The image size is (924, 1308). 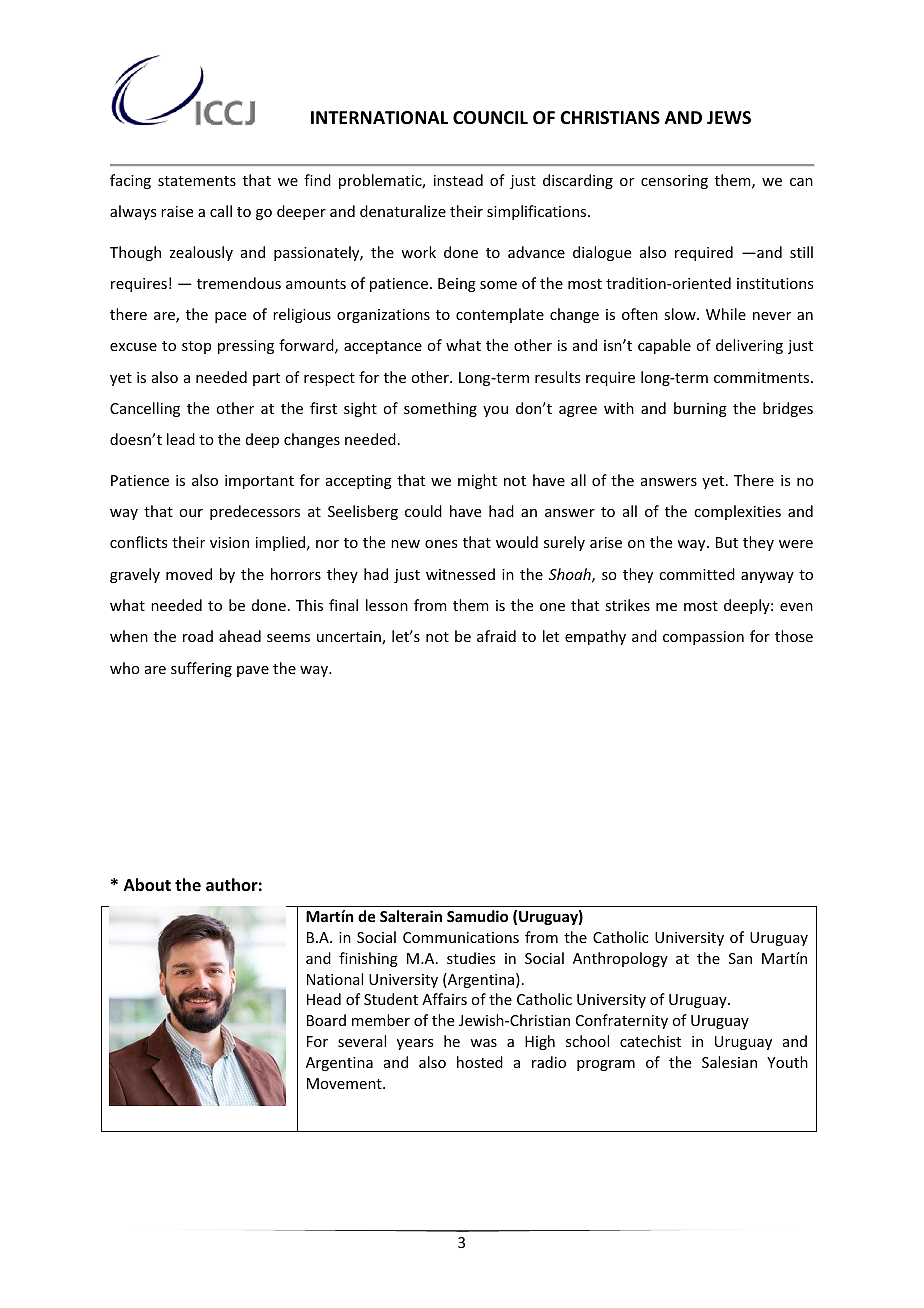 What do you see at coordinates (458, 180) in the screenshot?
I see `instead` at bounding box center [458, 180].
